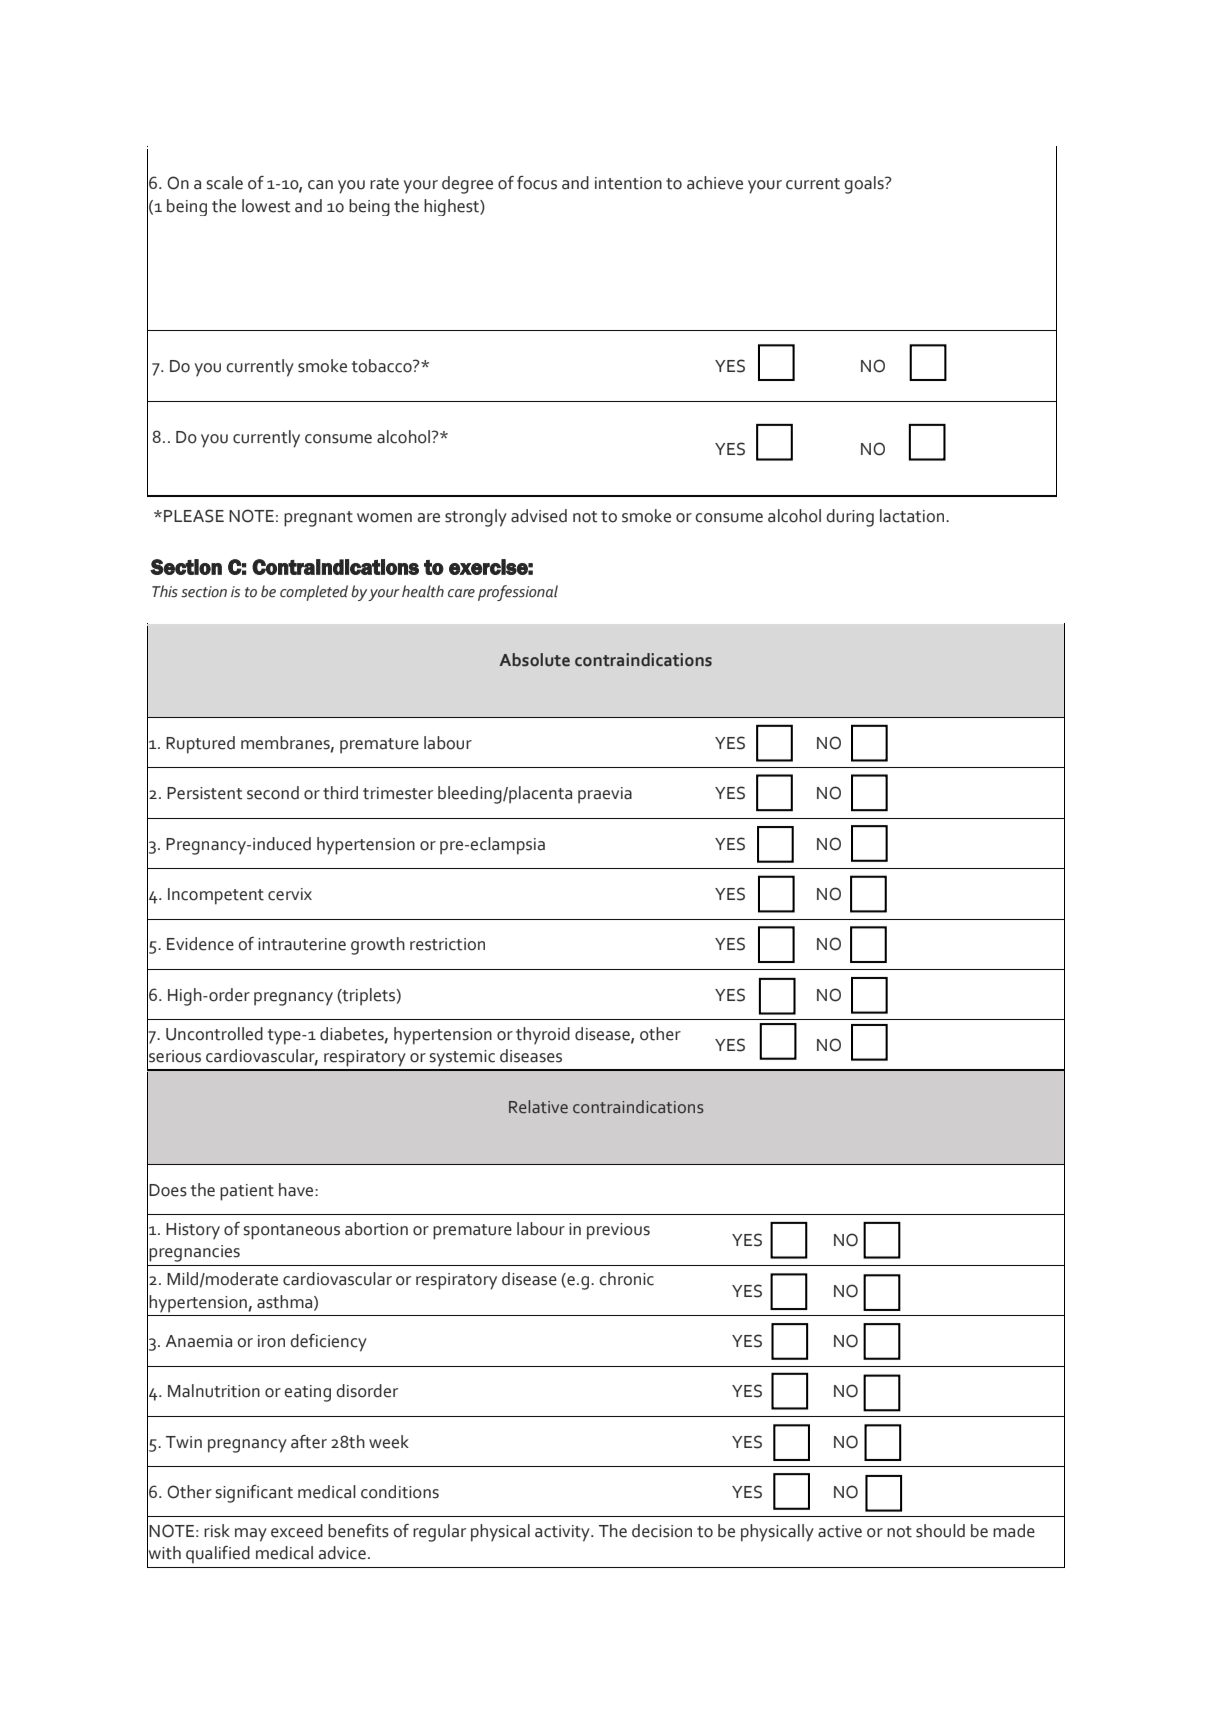 This screenshot has width=1212, height=1716. I want to click on intention, so click(628, 183).
